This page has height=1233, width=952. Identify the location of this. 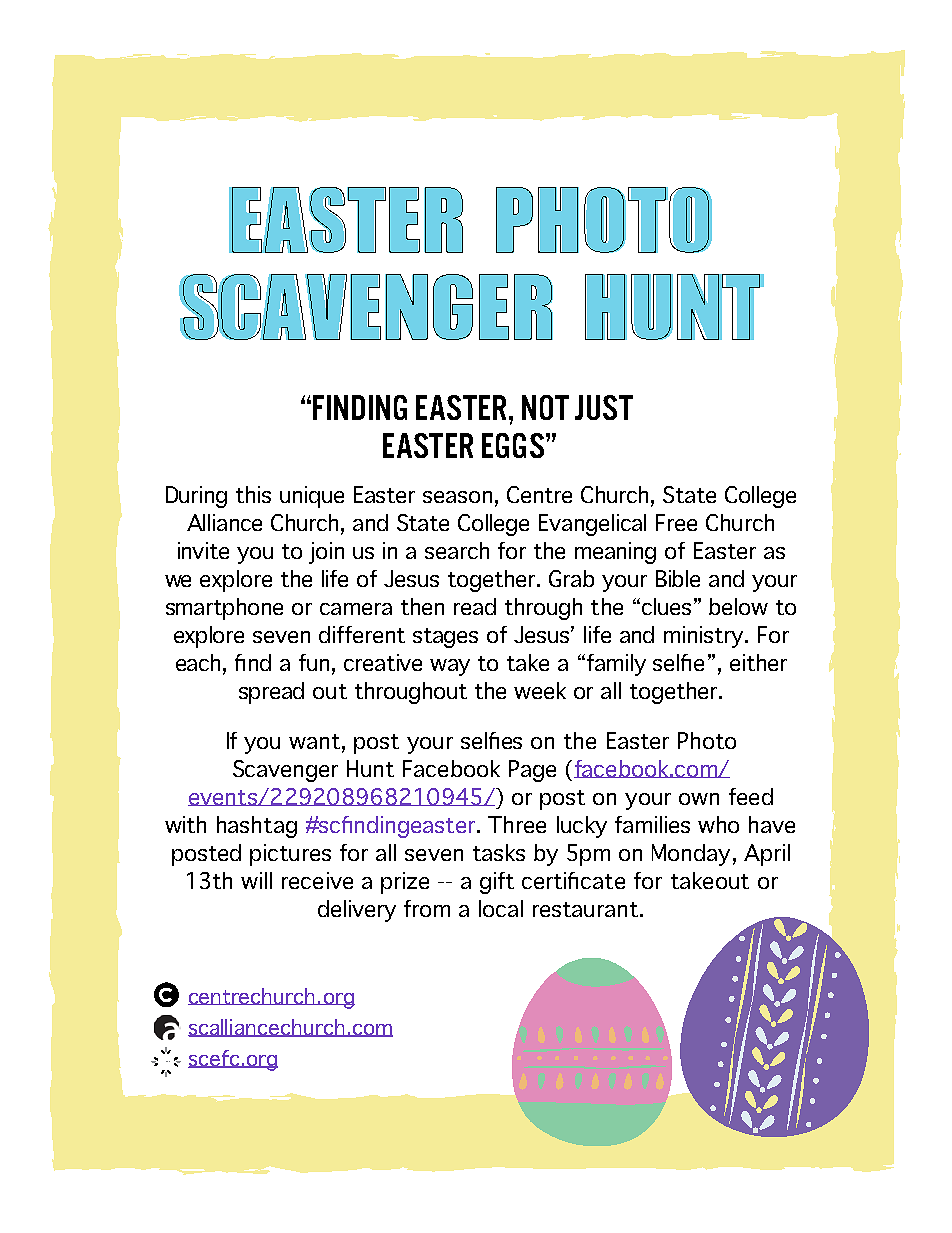
(253, 494).
